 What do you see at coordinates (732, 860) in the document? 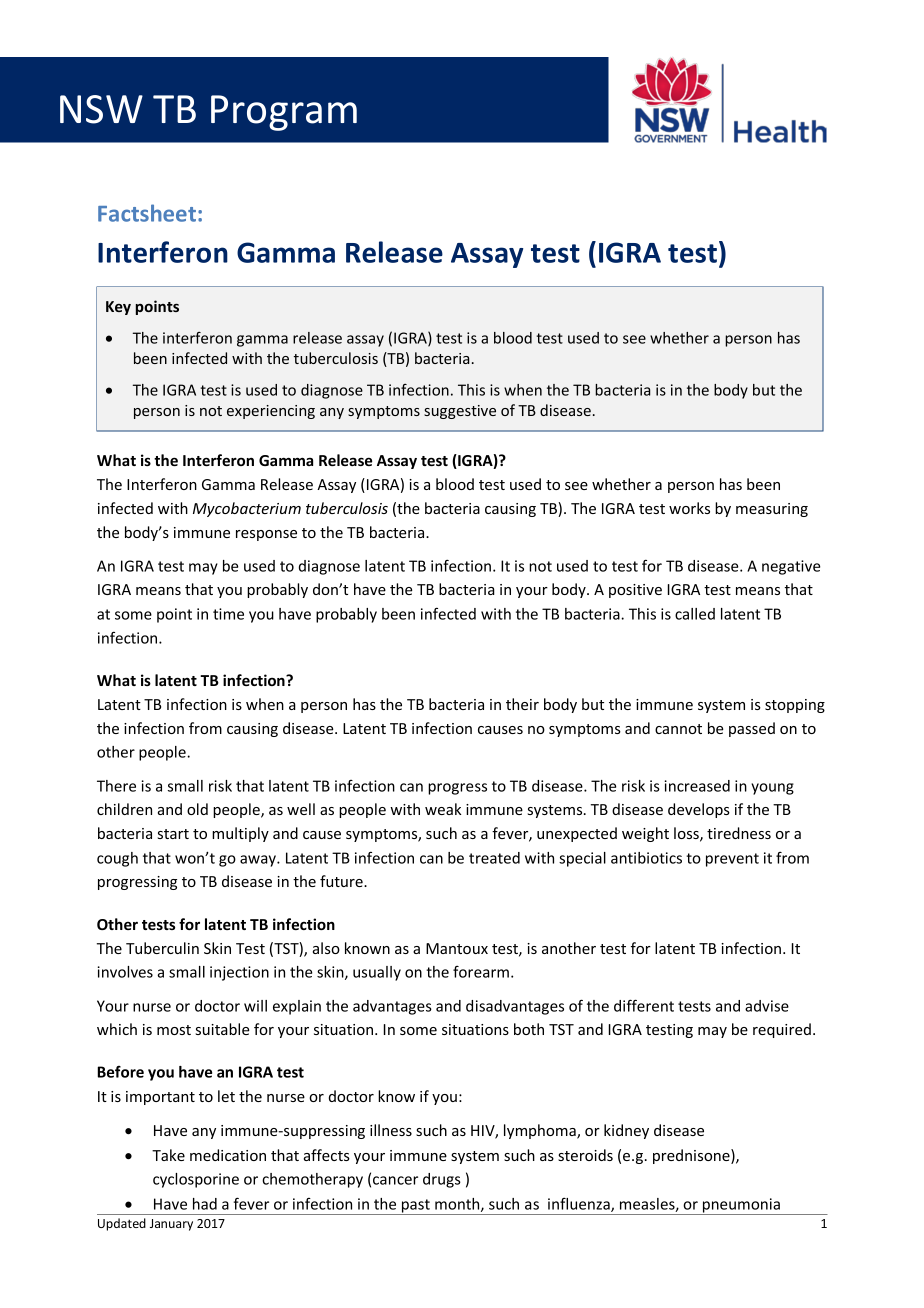
I see `prevent` at bounding box center [732, 860].
